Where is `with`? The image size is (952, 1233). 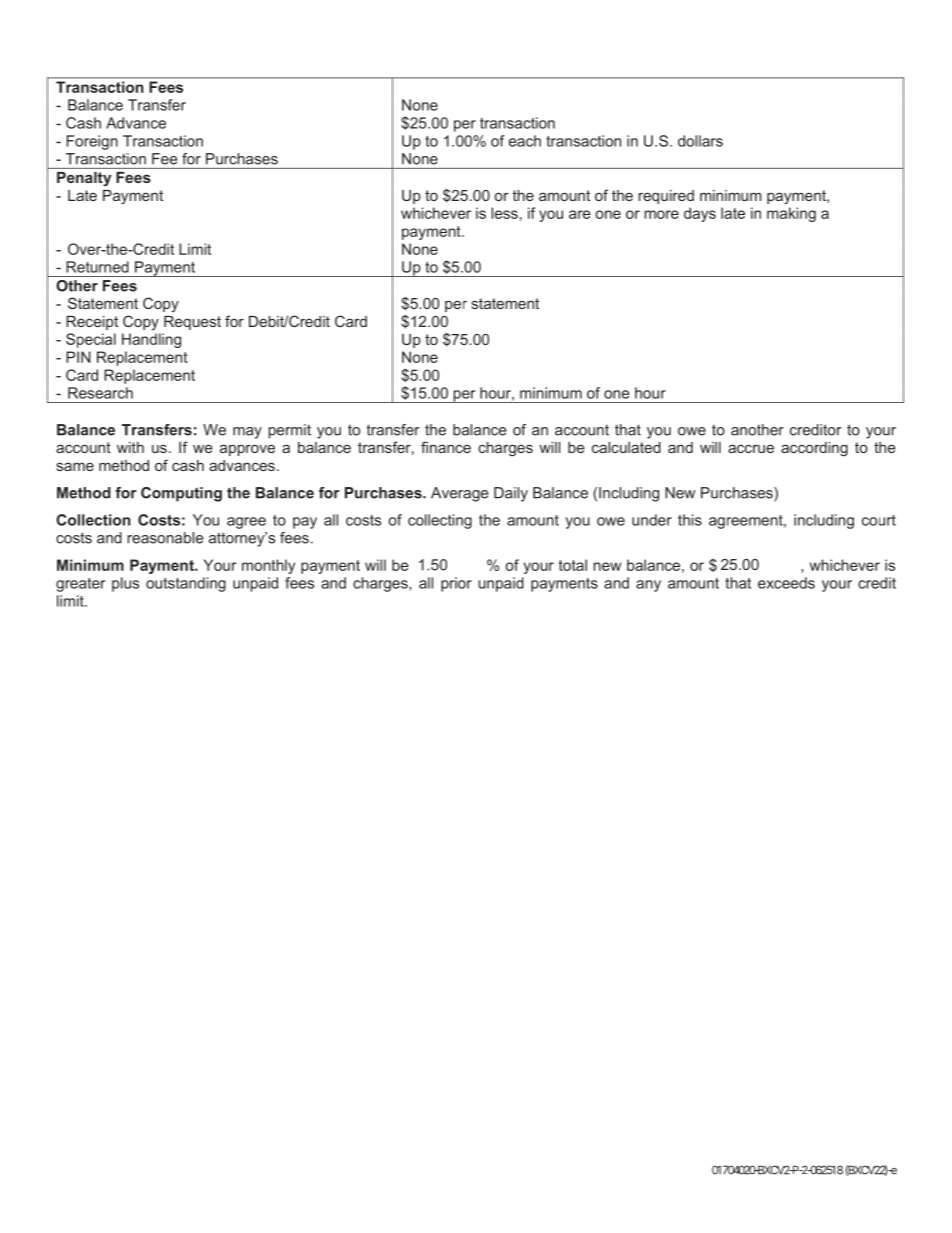 with is located at coordinates (130, 447).
